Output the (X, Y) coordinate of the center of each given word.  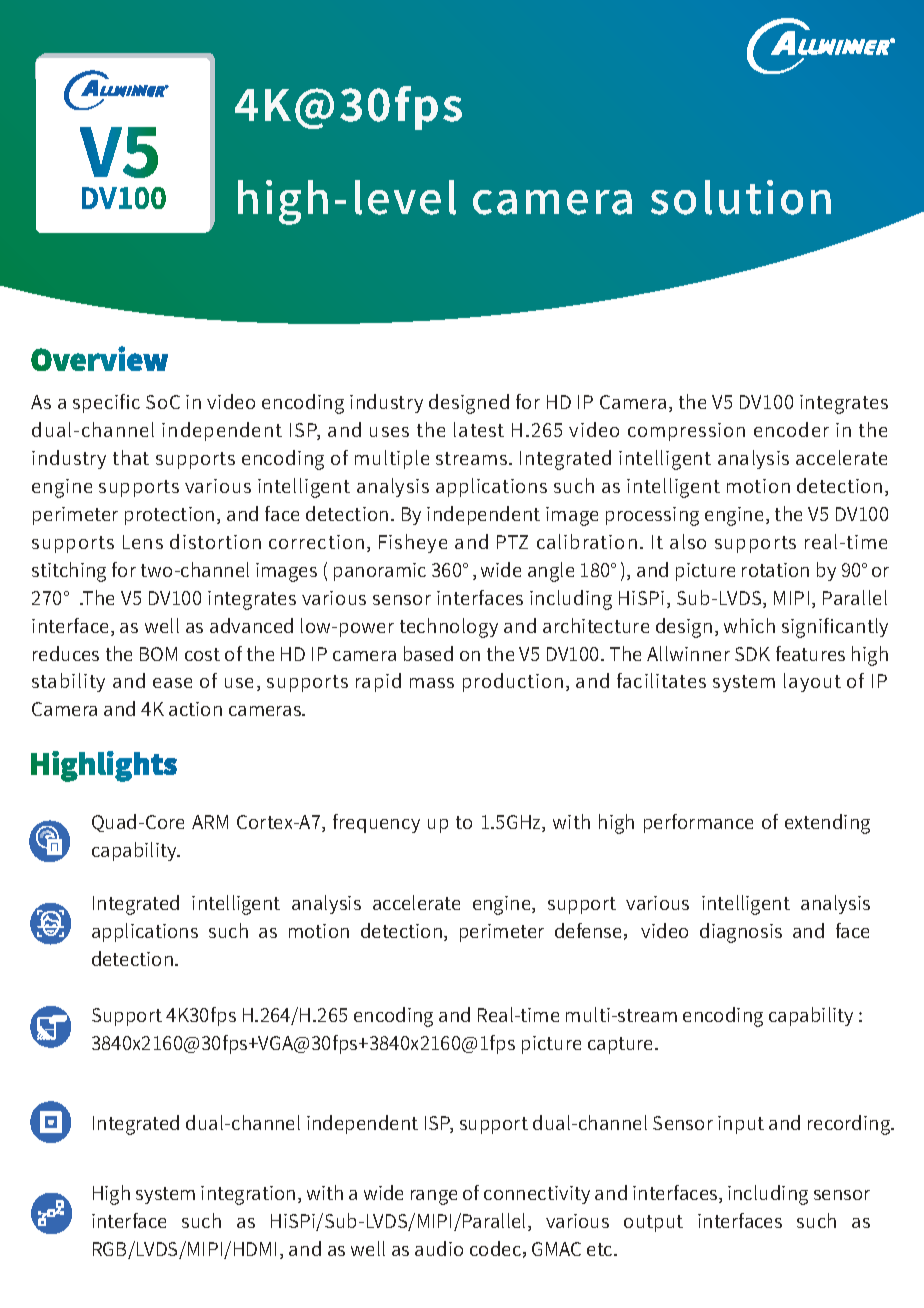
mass (432, 683)
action (195, 709)
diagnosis (741, 933)
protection (169, 516)
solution (741, 197)
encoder (791, 429)
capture (622, 1045)
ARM (210, 822)
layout (812, 682)
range (434, 1197)
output (653, 1223)
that (131, 457)
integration (248, 1195)
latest (479, 429)
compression (686, 432)
